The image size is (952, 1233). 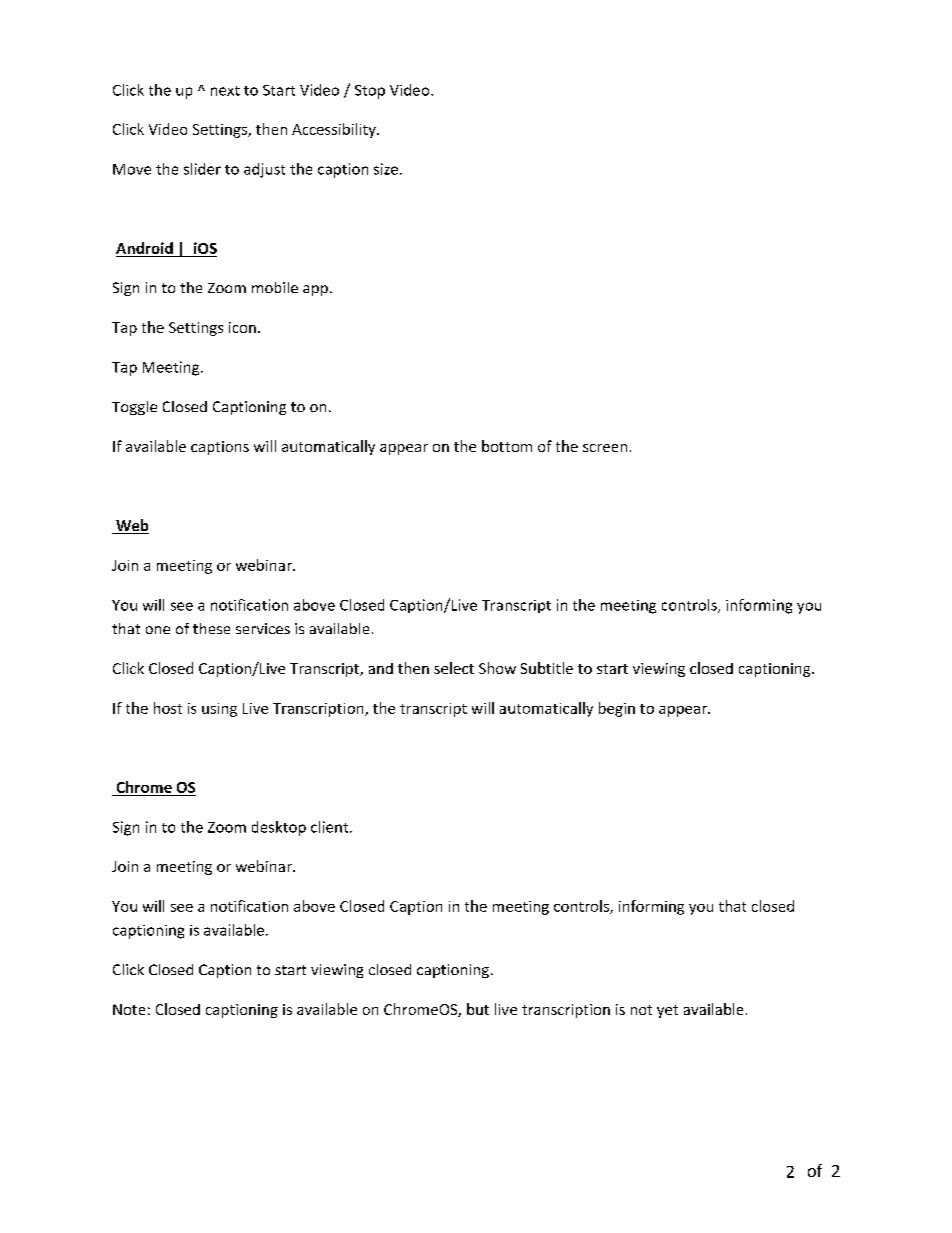 What do you see at coordinates (129, 1009) in the document?
I see `Note` at bounding box center [129, 1009].
